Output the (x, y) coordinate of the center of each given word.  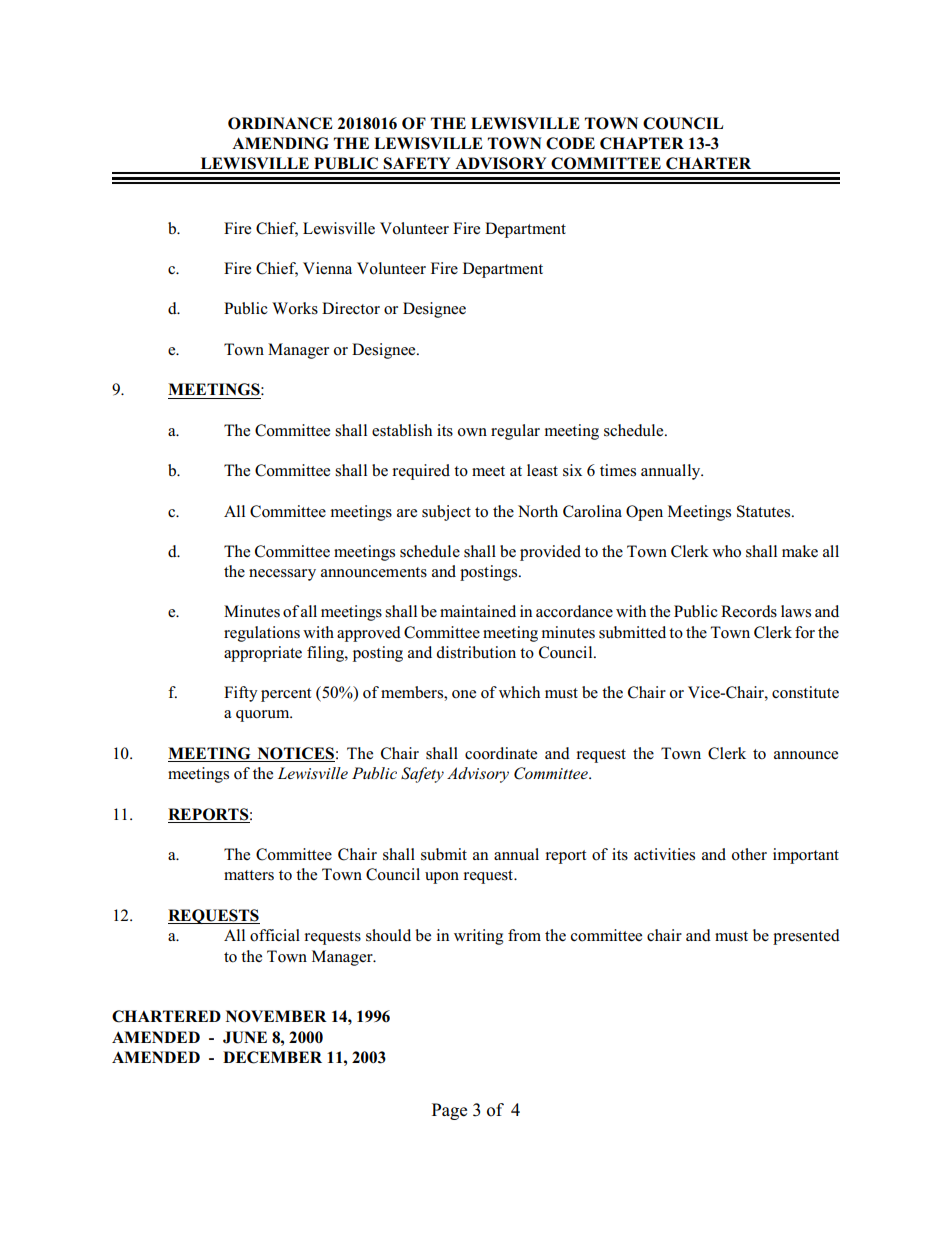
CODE (570, 143)
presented (806, 937)
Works (295, 308)
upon (442, 878)
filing (326, 654)
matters (249, 875)
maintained (478, 611)
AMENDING (280, 143)
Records (749, 611)
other (749, 854)
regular (515, 432)
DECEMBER (272, 1057)
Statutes (765, 511)
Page (449, 1111)
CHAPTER (642, 143)
